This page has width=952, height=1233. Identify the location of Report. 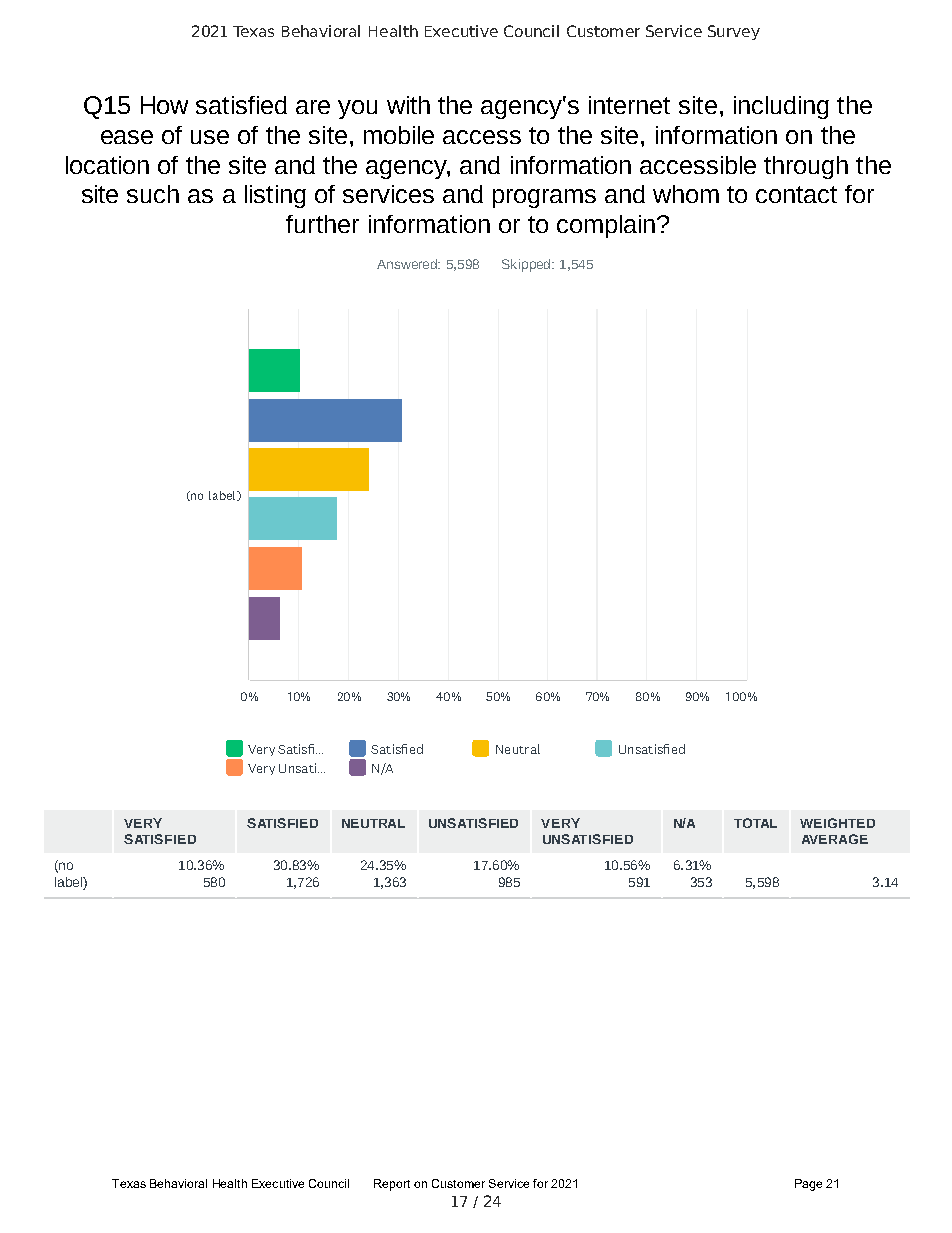
(392, 1185).
